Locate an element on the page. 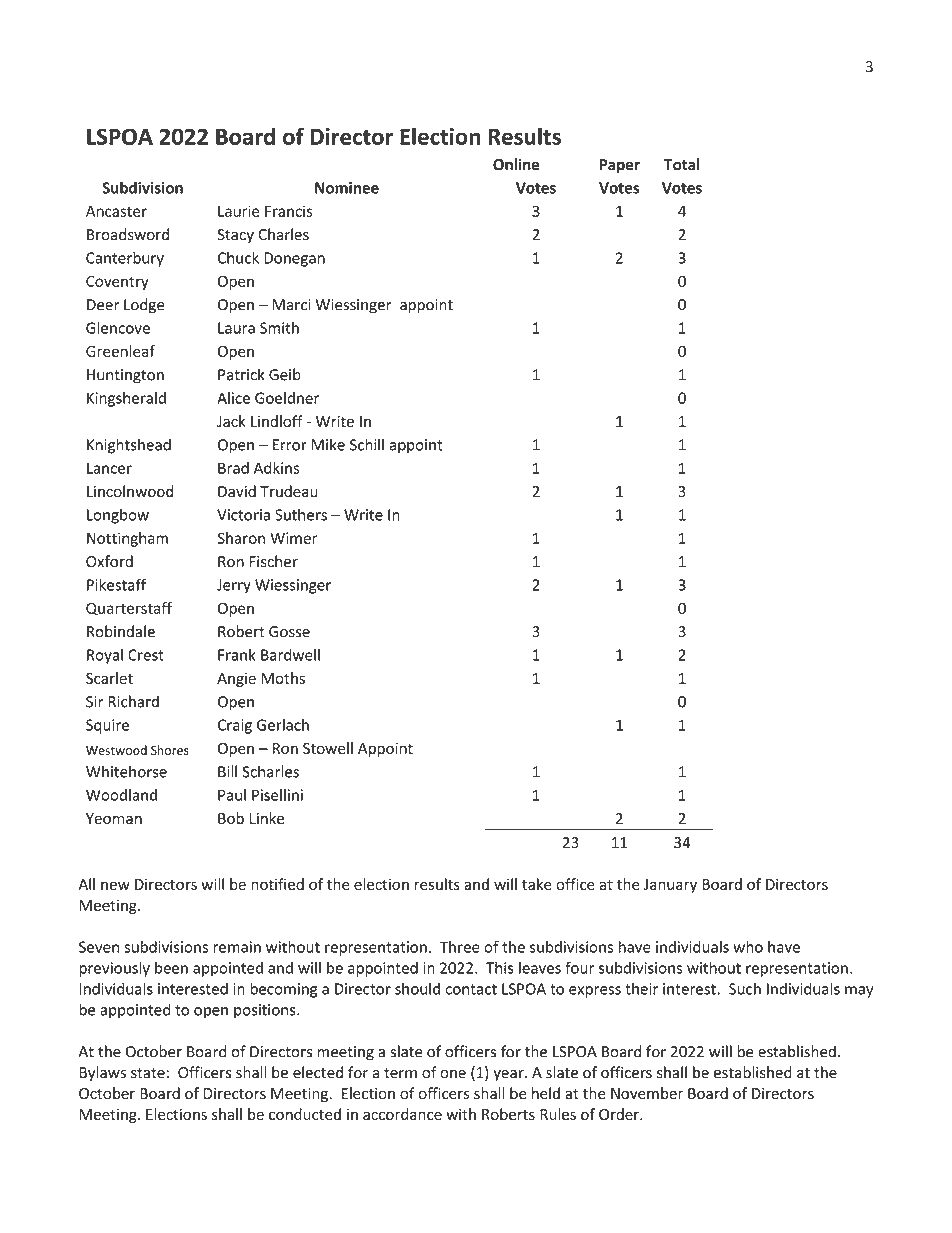  Laurie is located at coordinates (239, 211).
